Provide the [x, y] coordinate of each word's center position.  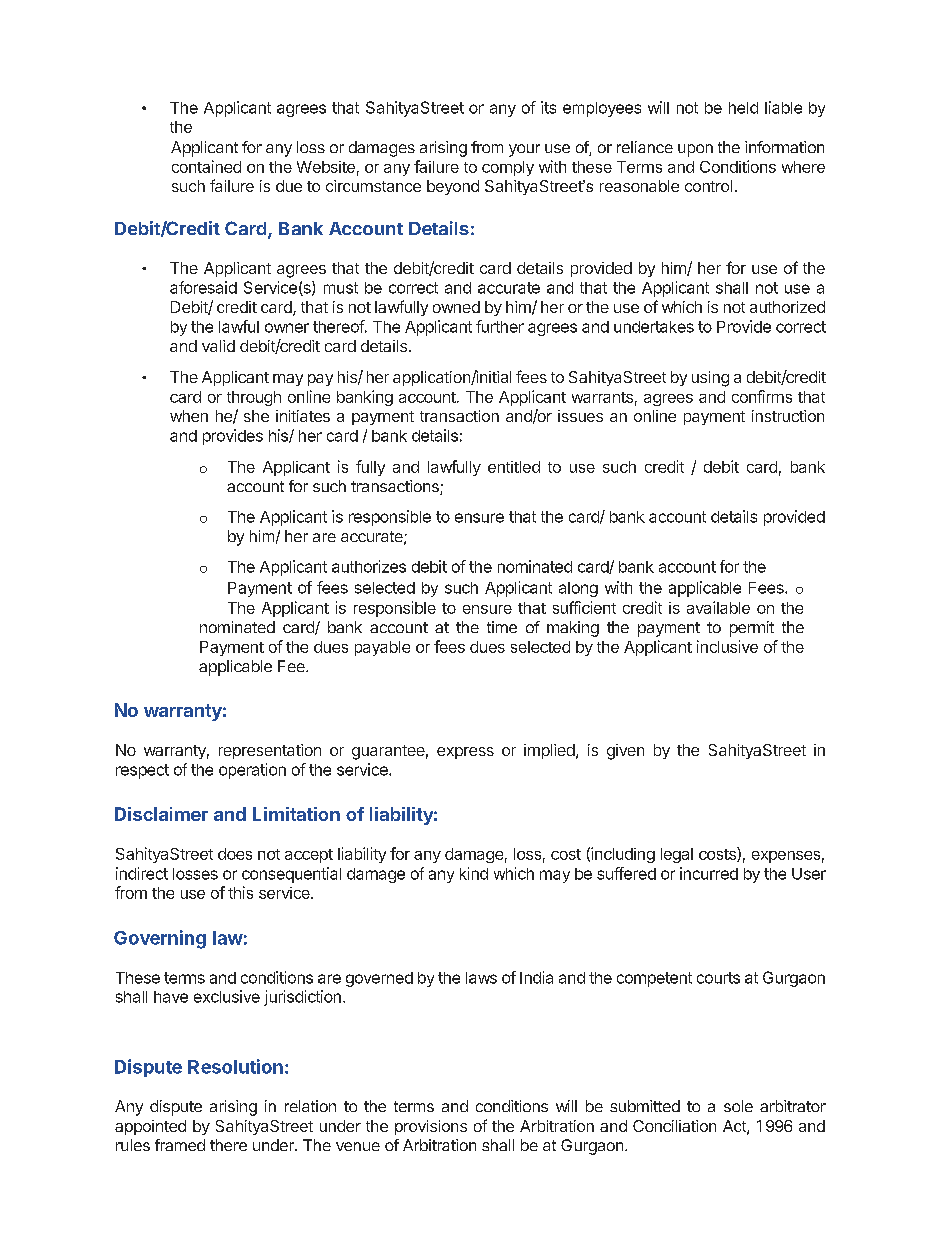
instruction [788, 416]
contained [206, 166]
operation [252, 771]
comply [508, 168]
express [465, 753]
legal [677, 855]
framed [180, 1145]
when [189, 416]
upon [695, 150]
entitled [514, 467]
